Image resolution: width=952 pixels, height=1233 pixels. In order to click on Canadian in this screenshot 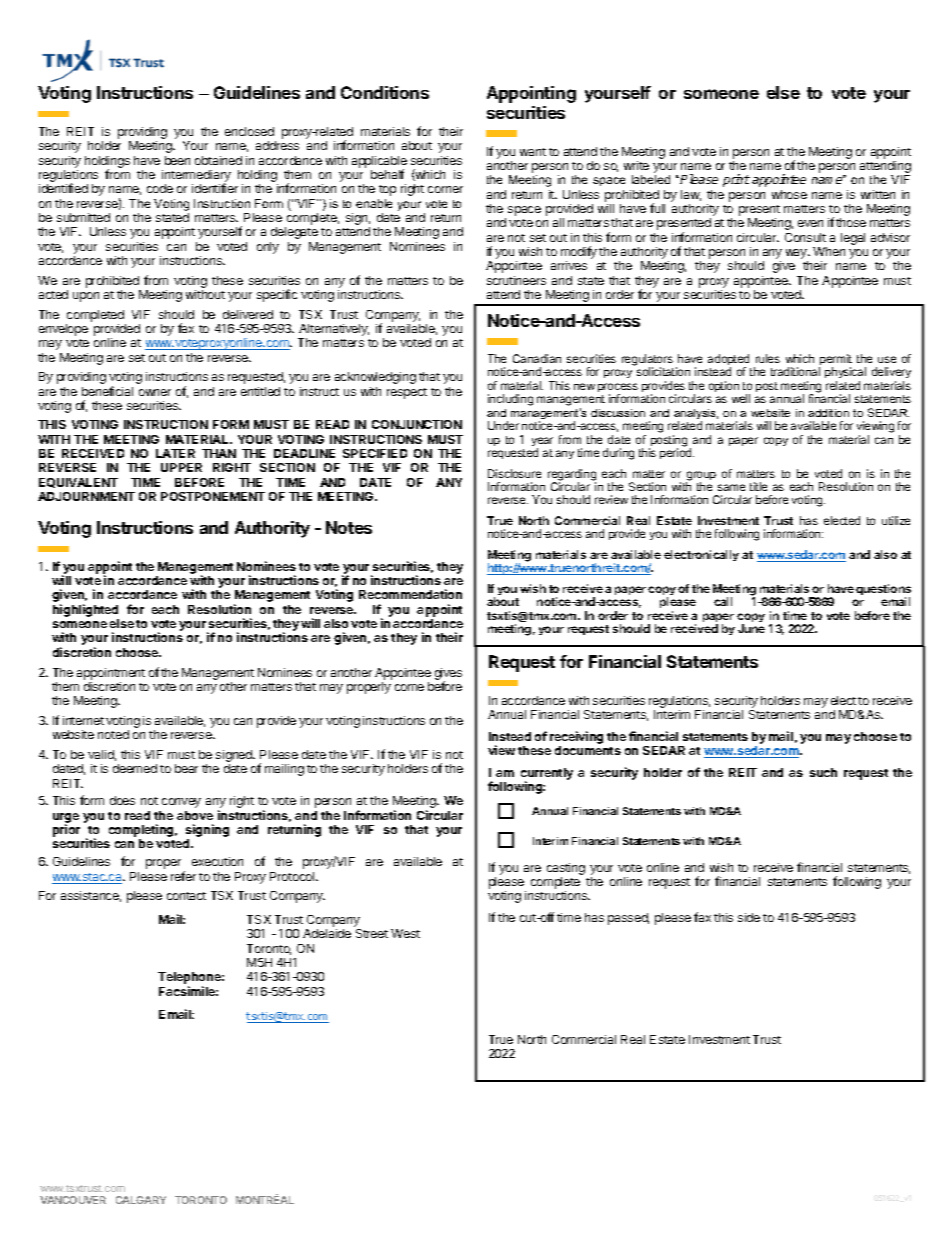, I will do `click(537, 358)`.
